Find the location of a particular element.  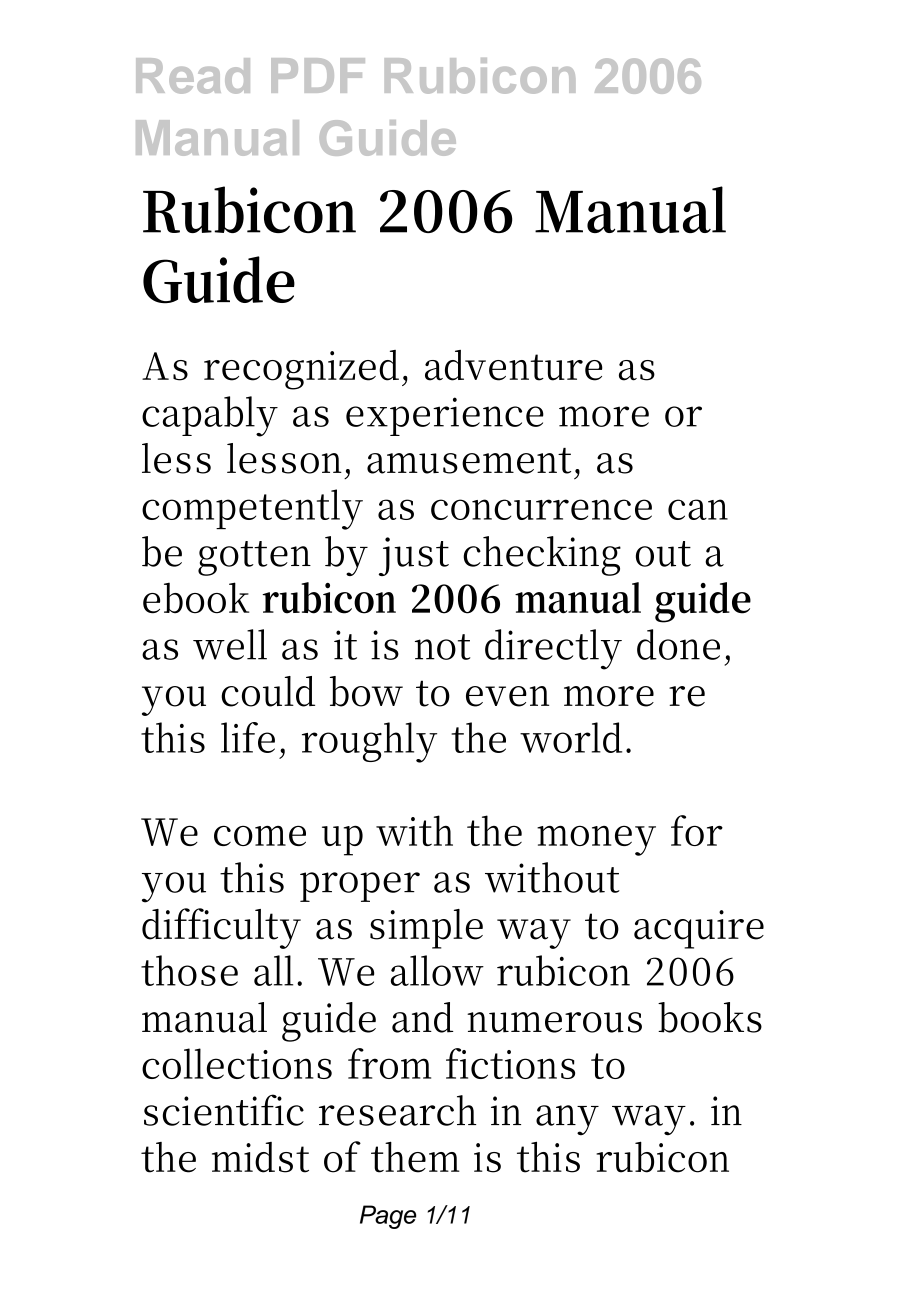

Read is located at coordinates (193, 76).
